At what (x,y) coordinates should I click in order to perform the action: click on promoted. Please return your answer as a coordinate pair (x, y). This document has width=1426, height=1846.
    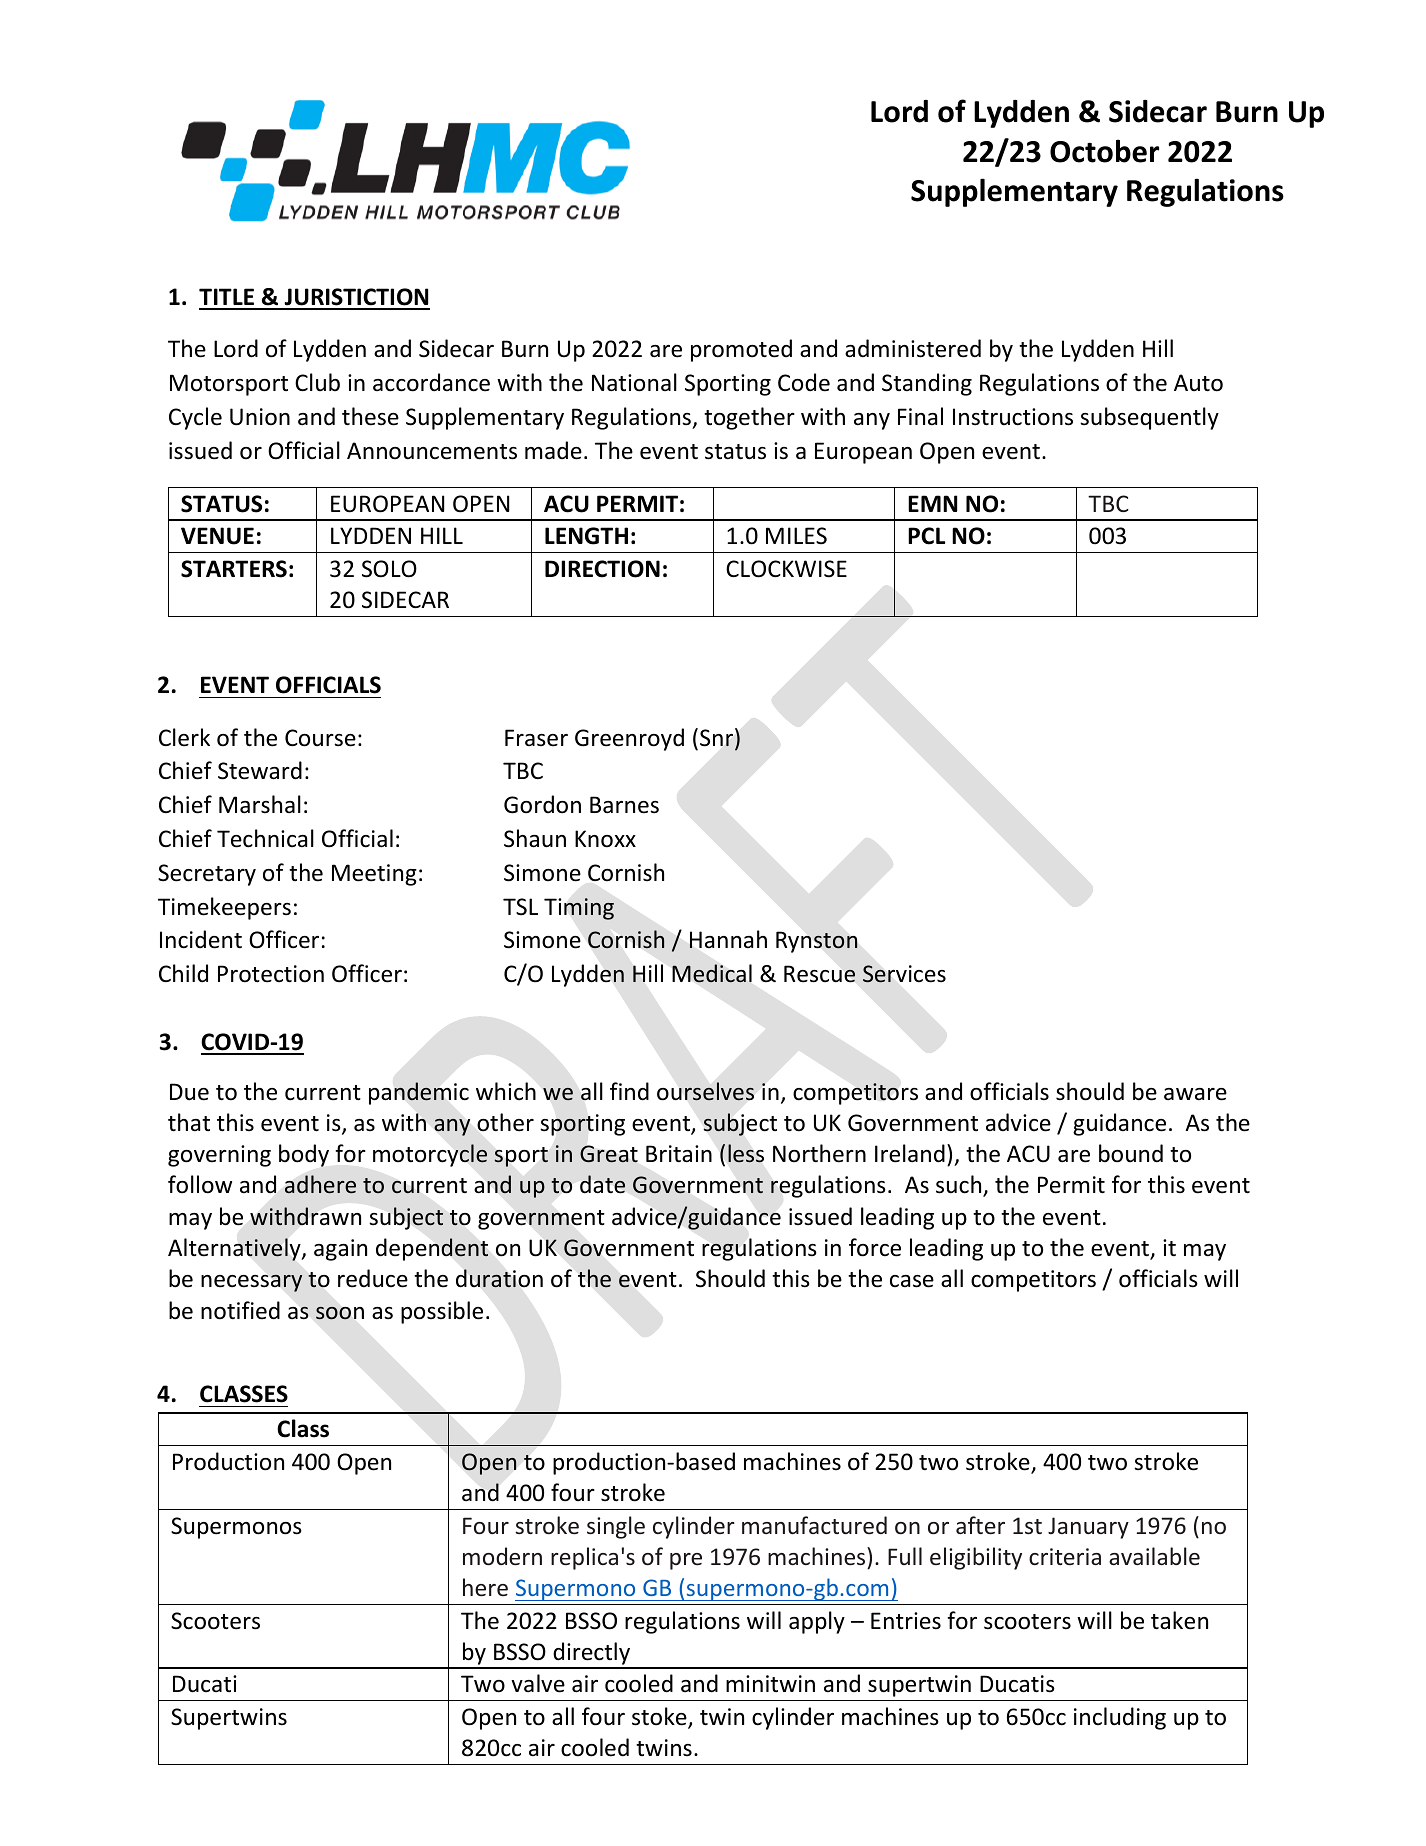
    Looking at the image, I should click on (741, 350).
